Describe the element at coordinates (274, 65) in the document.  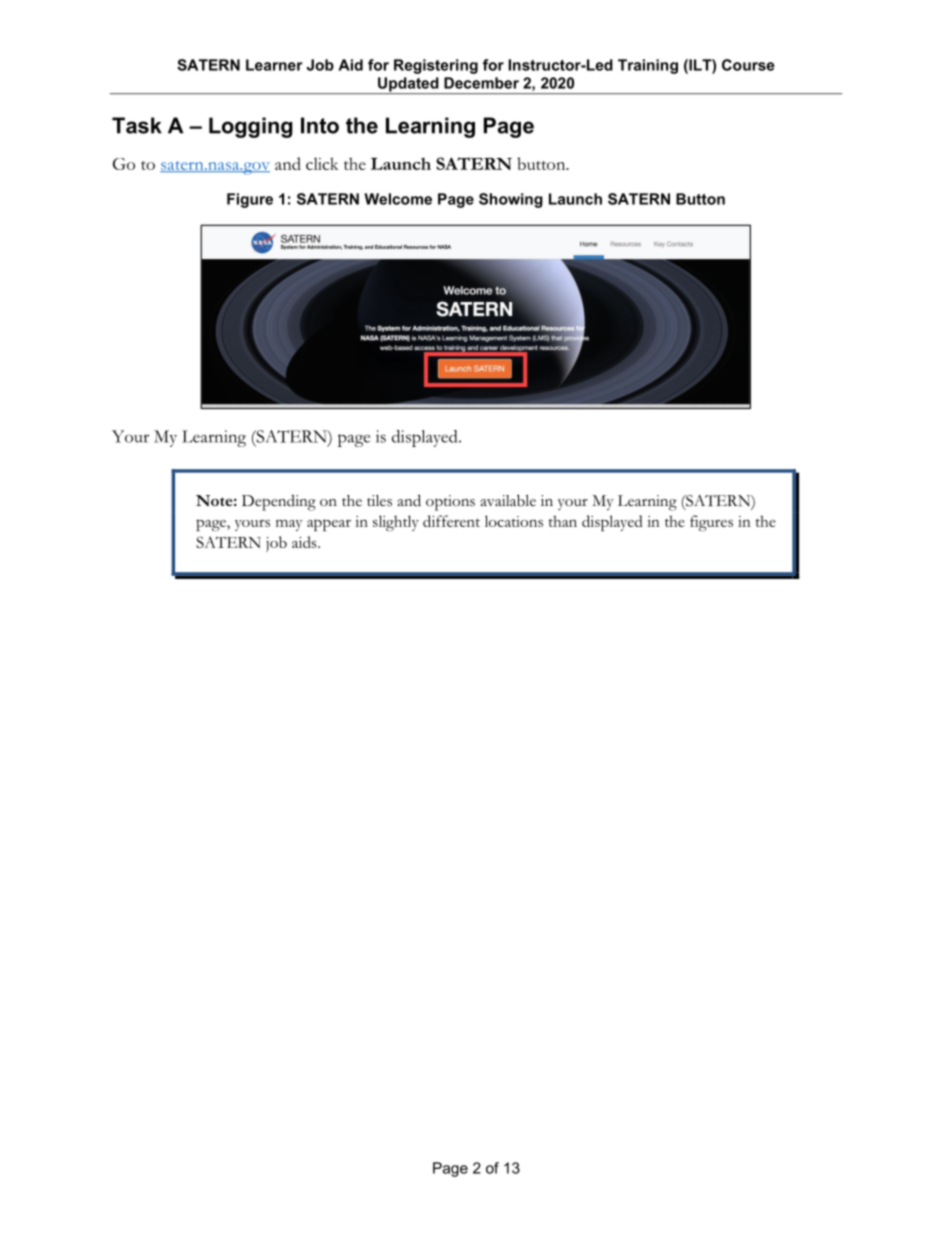
I see `Learner` at that location.
